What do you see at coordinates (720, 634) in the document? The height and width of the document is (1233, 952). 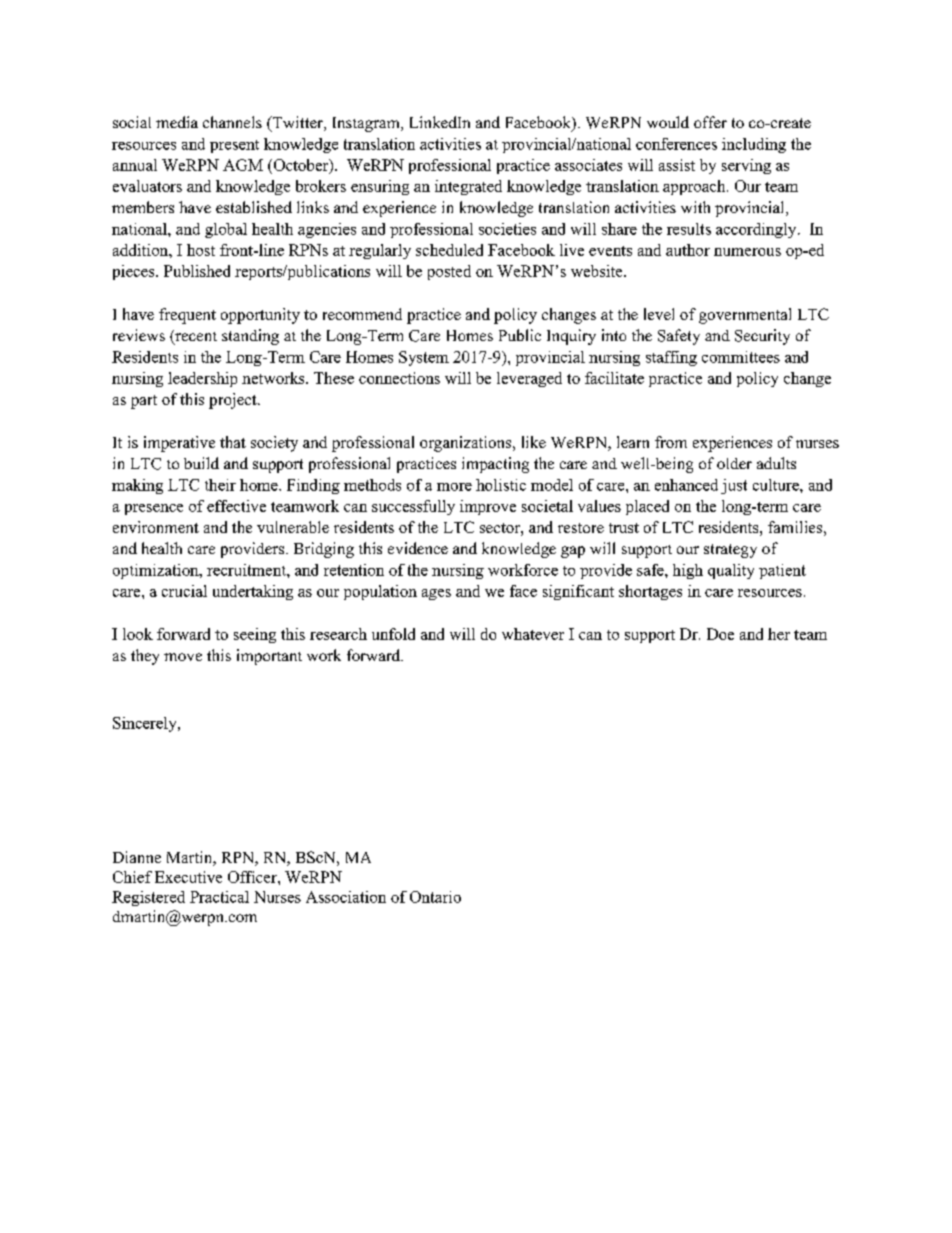 I see `Doe` at bounding box center [720, 634].
